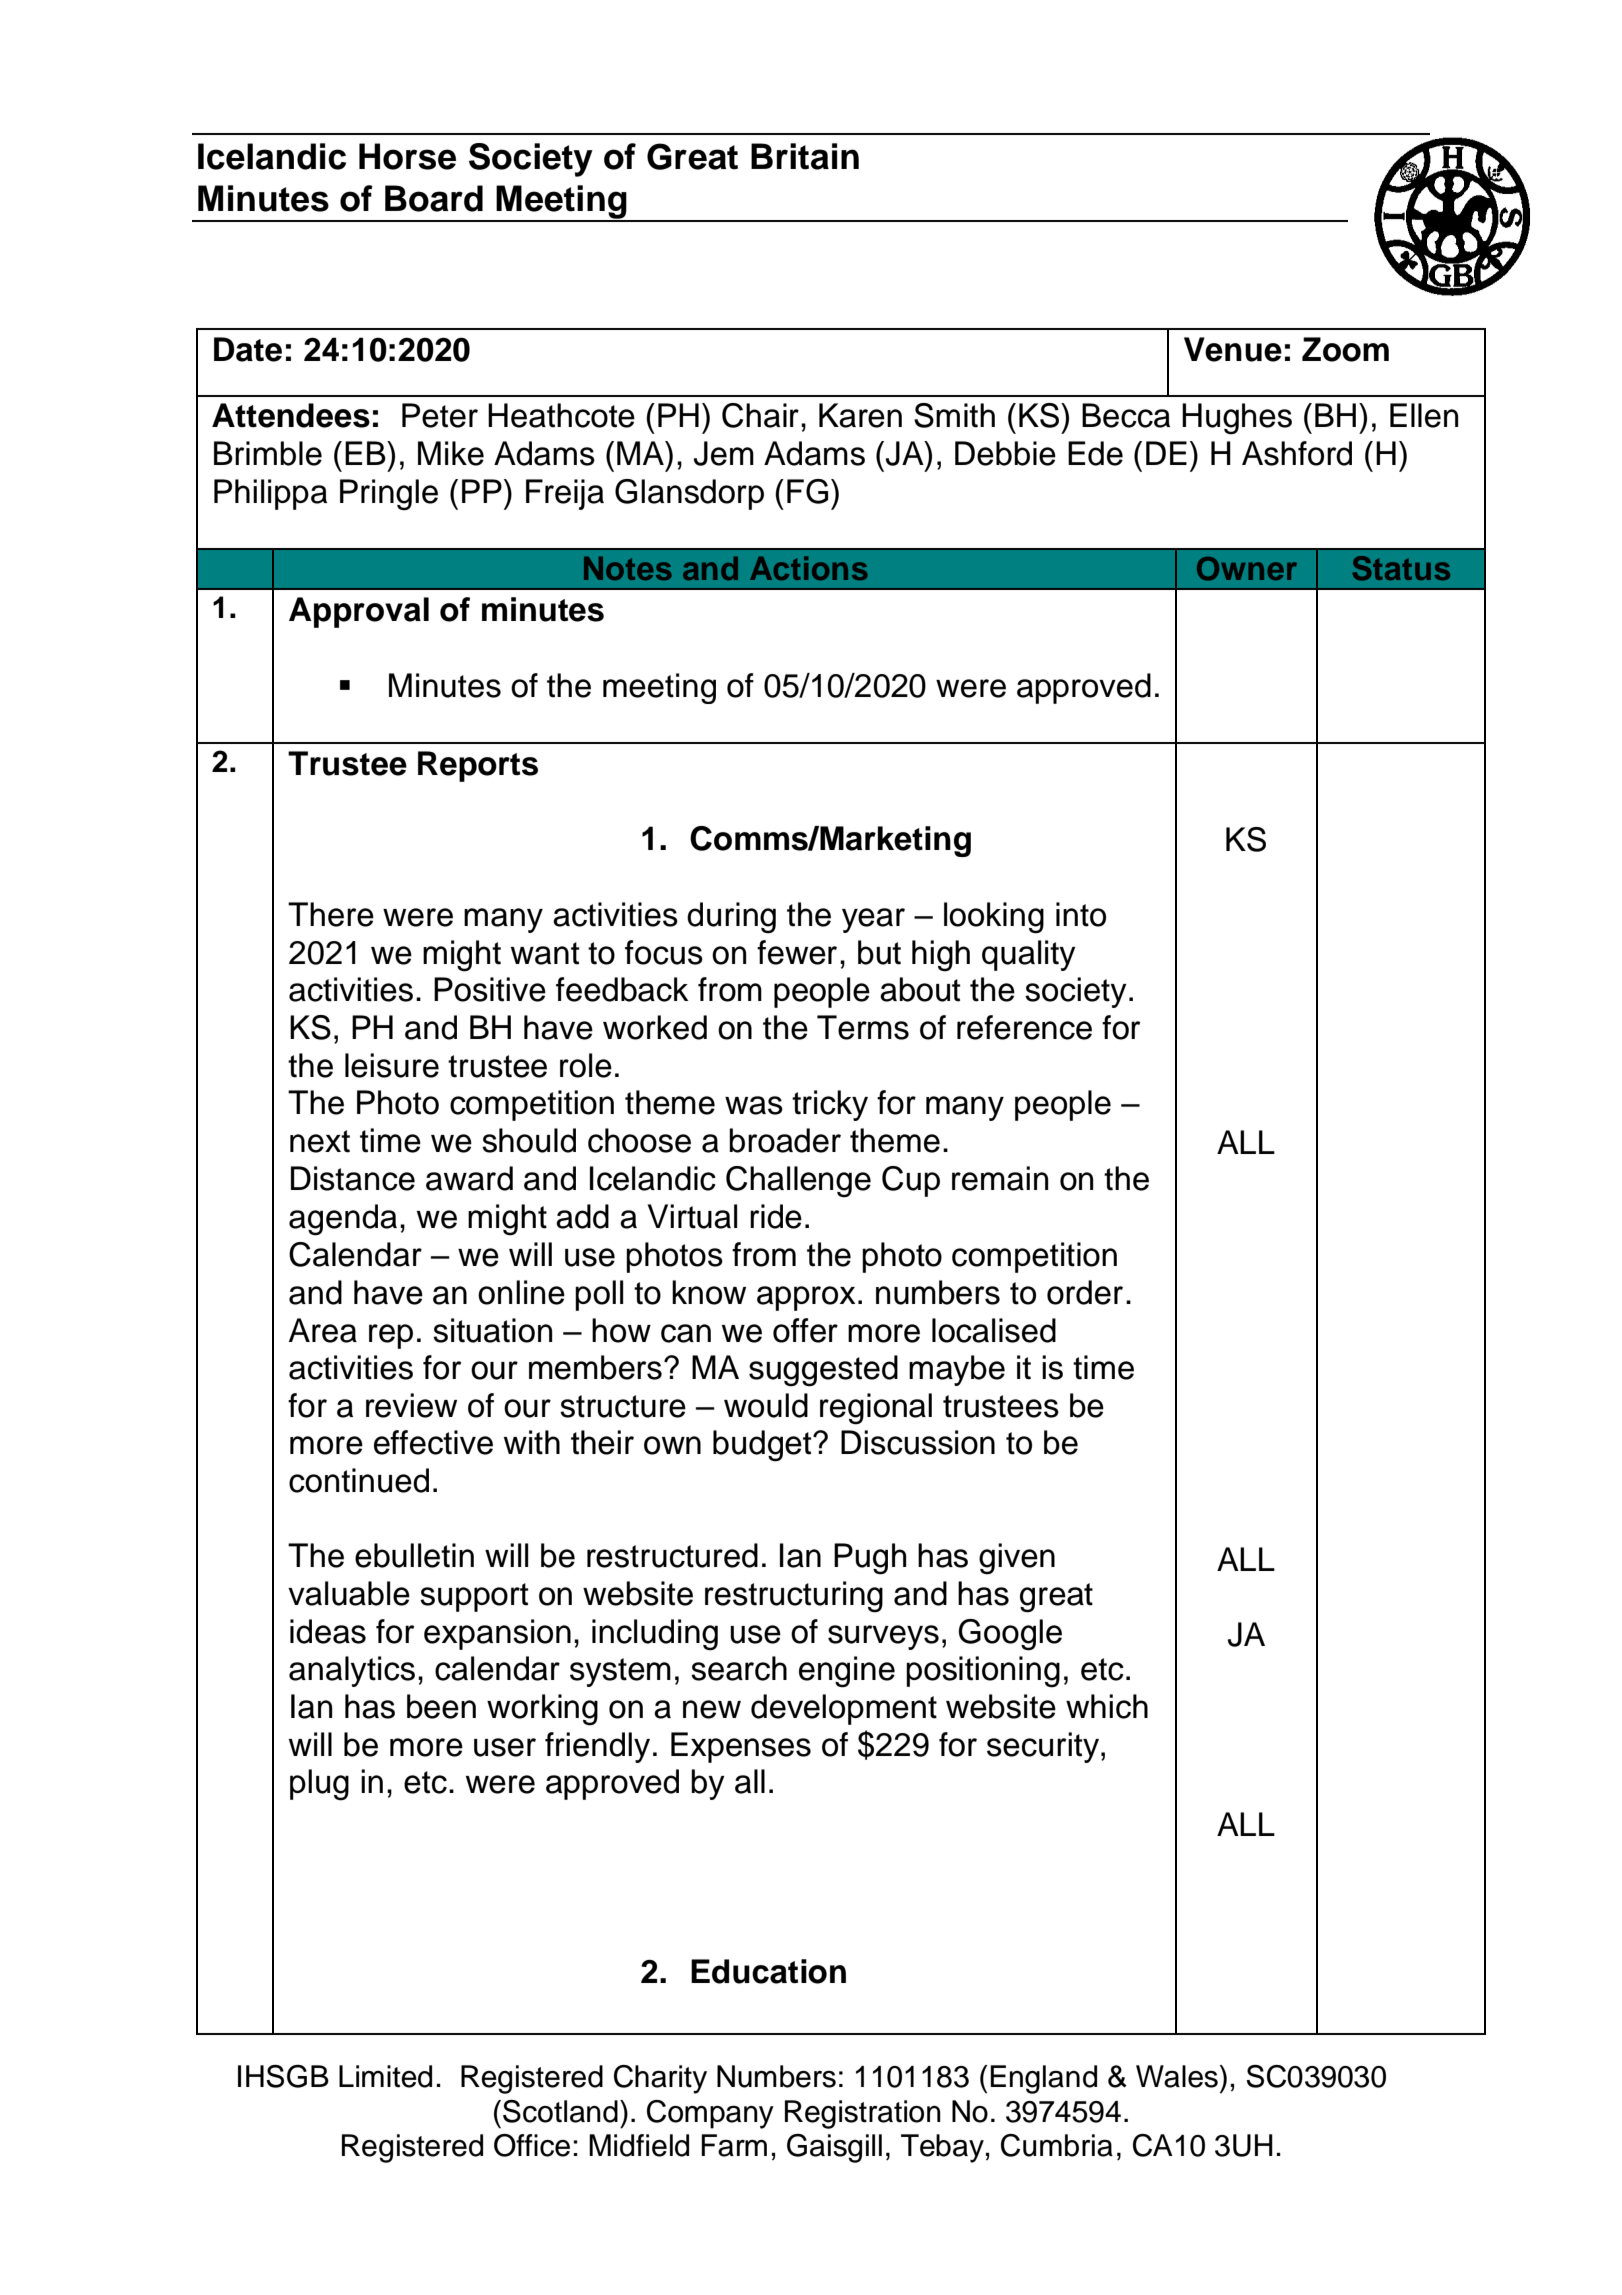  What do you see at coordinates (359, 612) in the screenshot?
I see `Approval` at bounding box center [359, 612].
